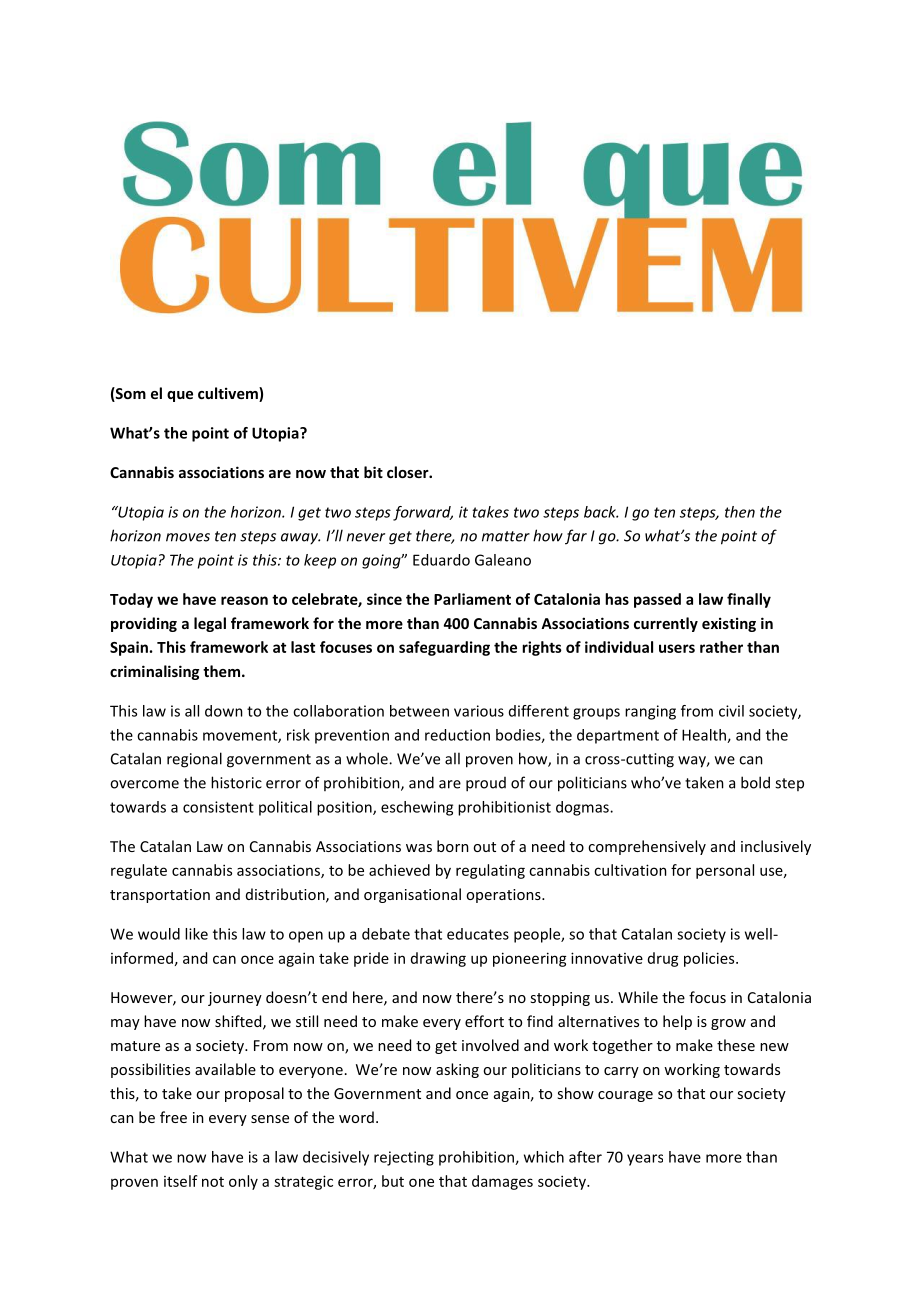 This screenshot has width=924, height=1308. I want to click on Parliament, so click(472, 599).
